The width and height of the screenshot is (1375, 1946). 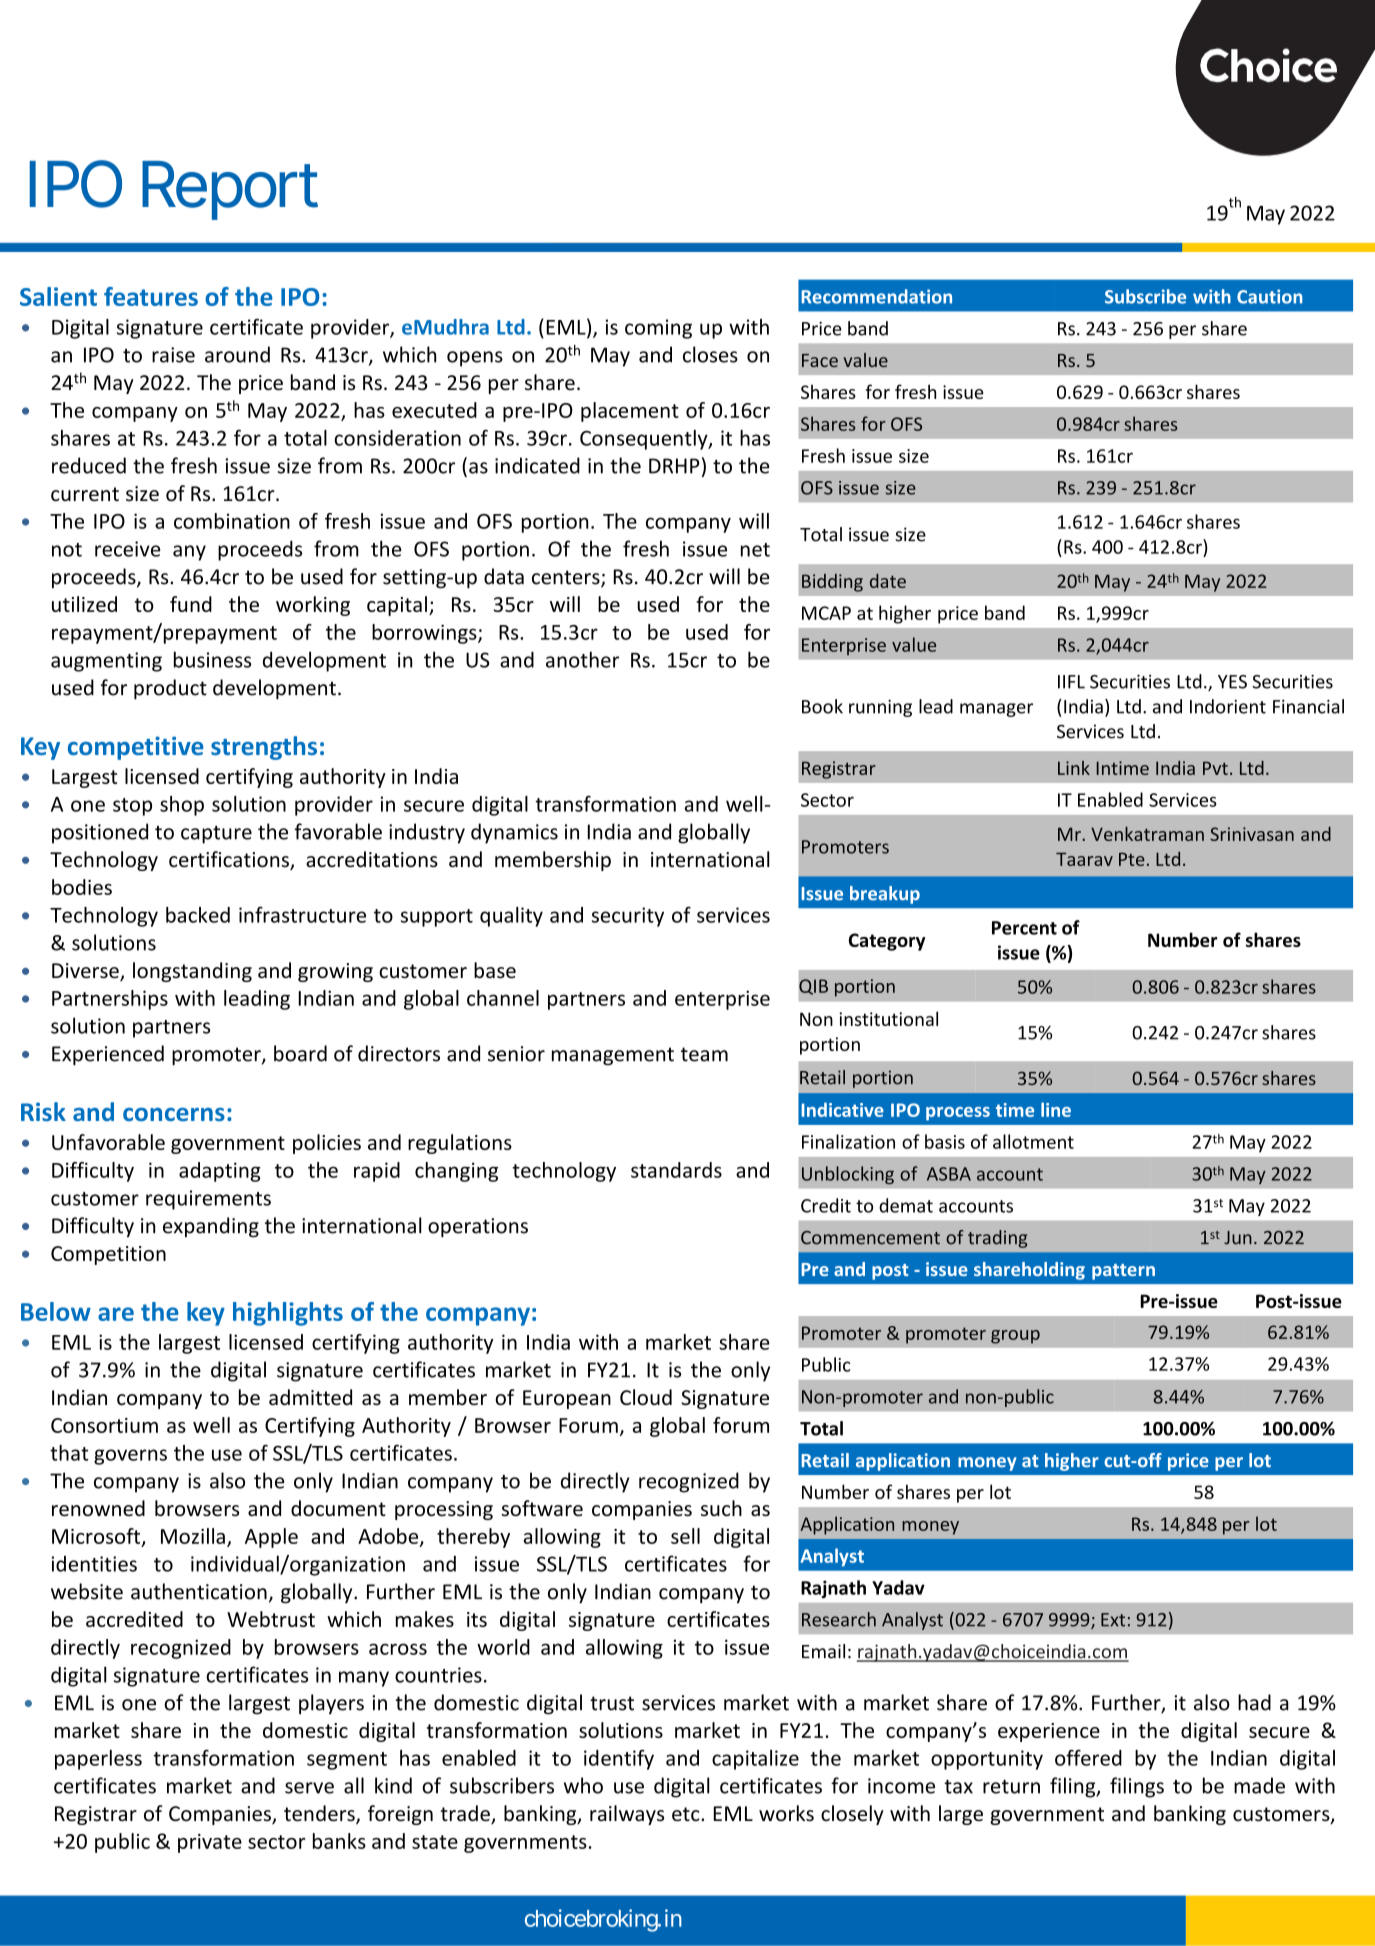 What do you see at coordinates (210, 1843) in the screenshot?
I see `private` at bounding box center [210, 1843].
